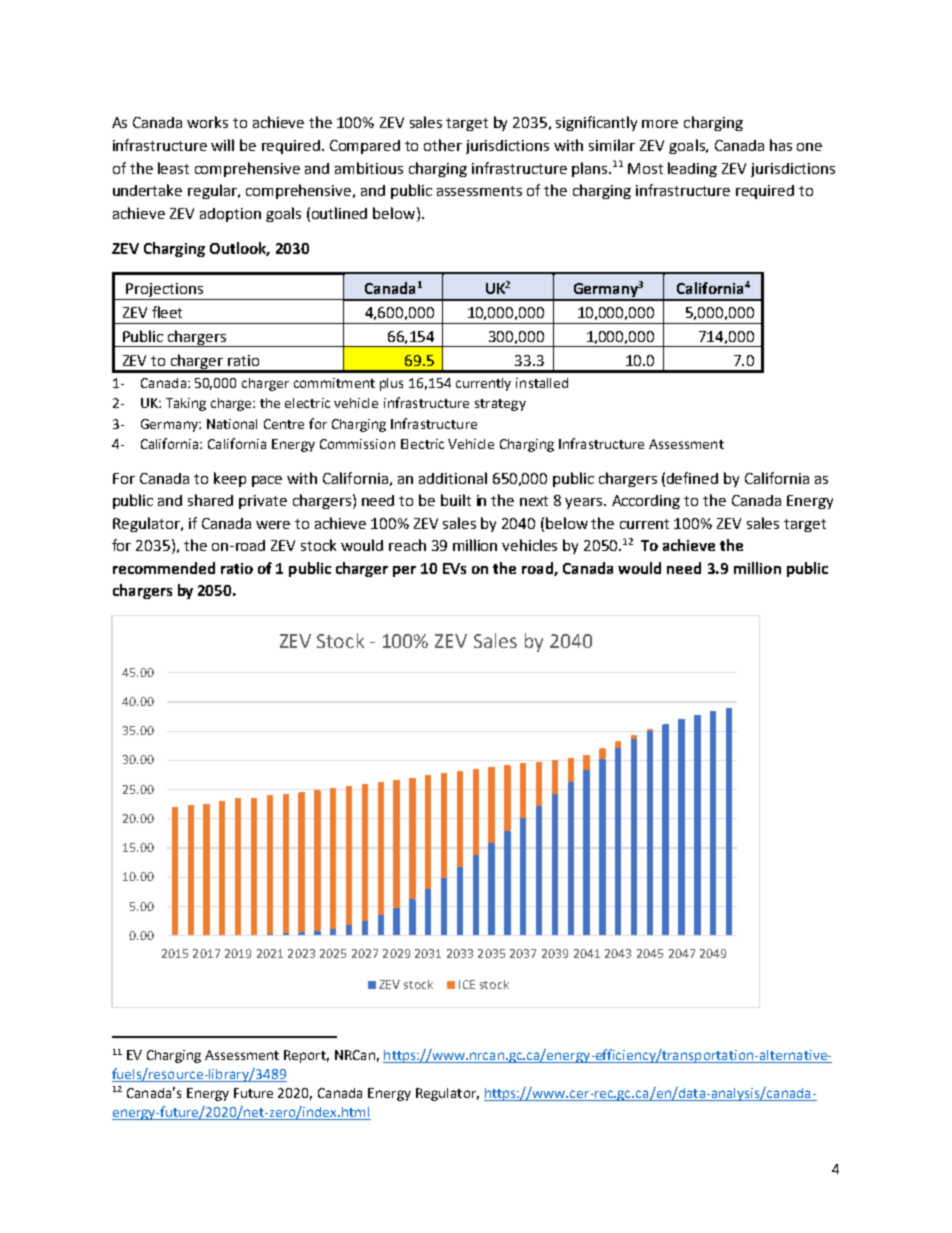  I want to click on ICE, so click(467, 984).
